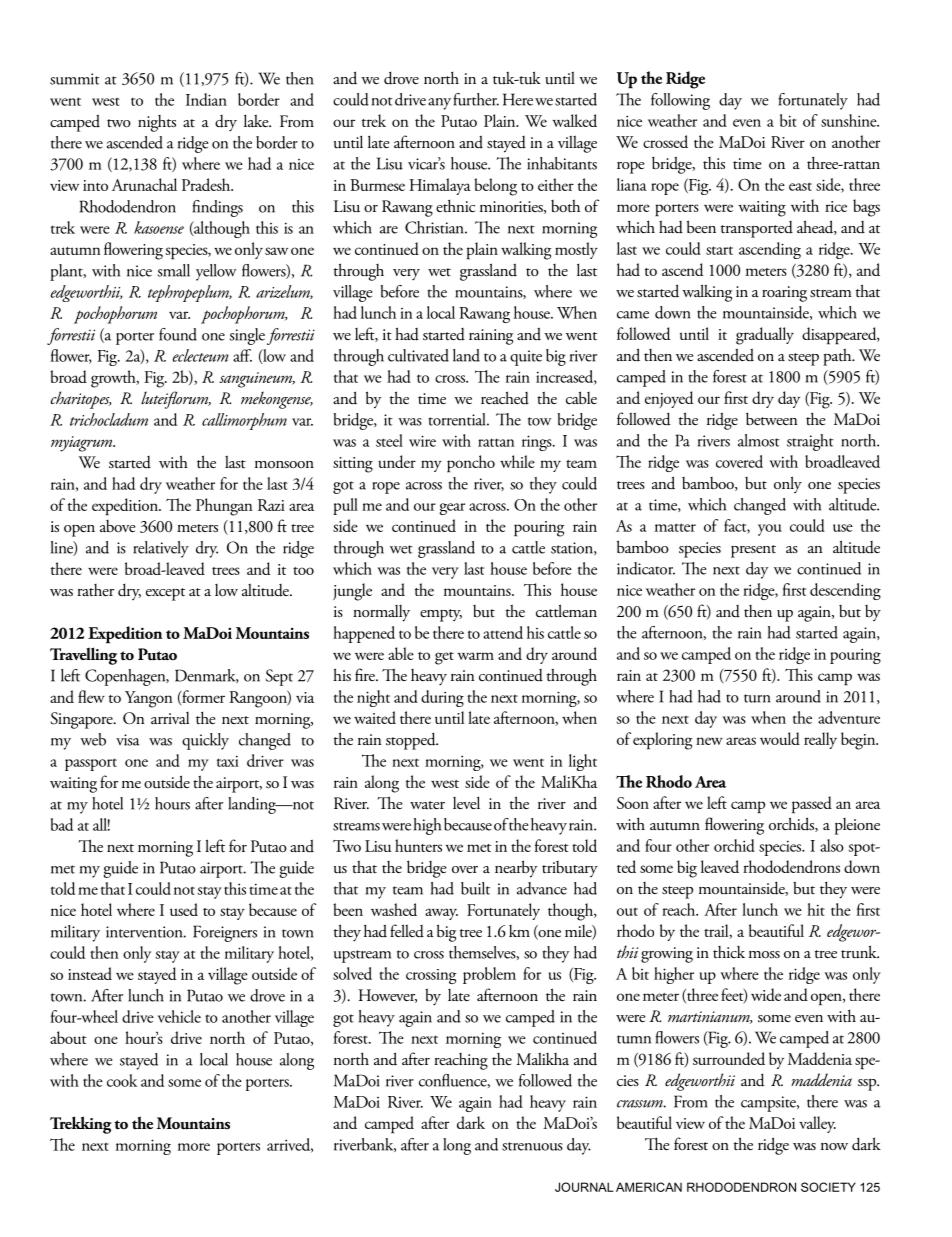  I want to click on passport, so click(91, 764).
